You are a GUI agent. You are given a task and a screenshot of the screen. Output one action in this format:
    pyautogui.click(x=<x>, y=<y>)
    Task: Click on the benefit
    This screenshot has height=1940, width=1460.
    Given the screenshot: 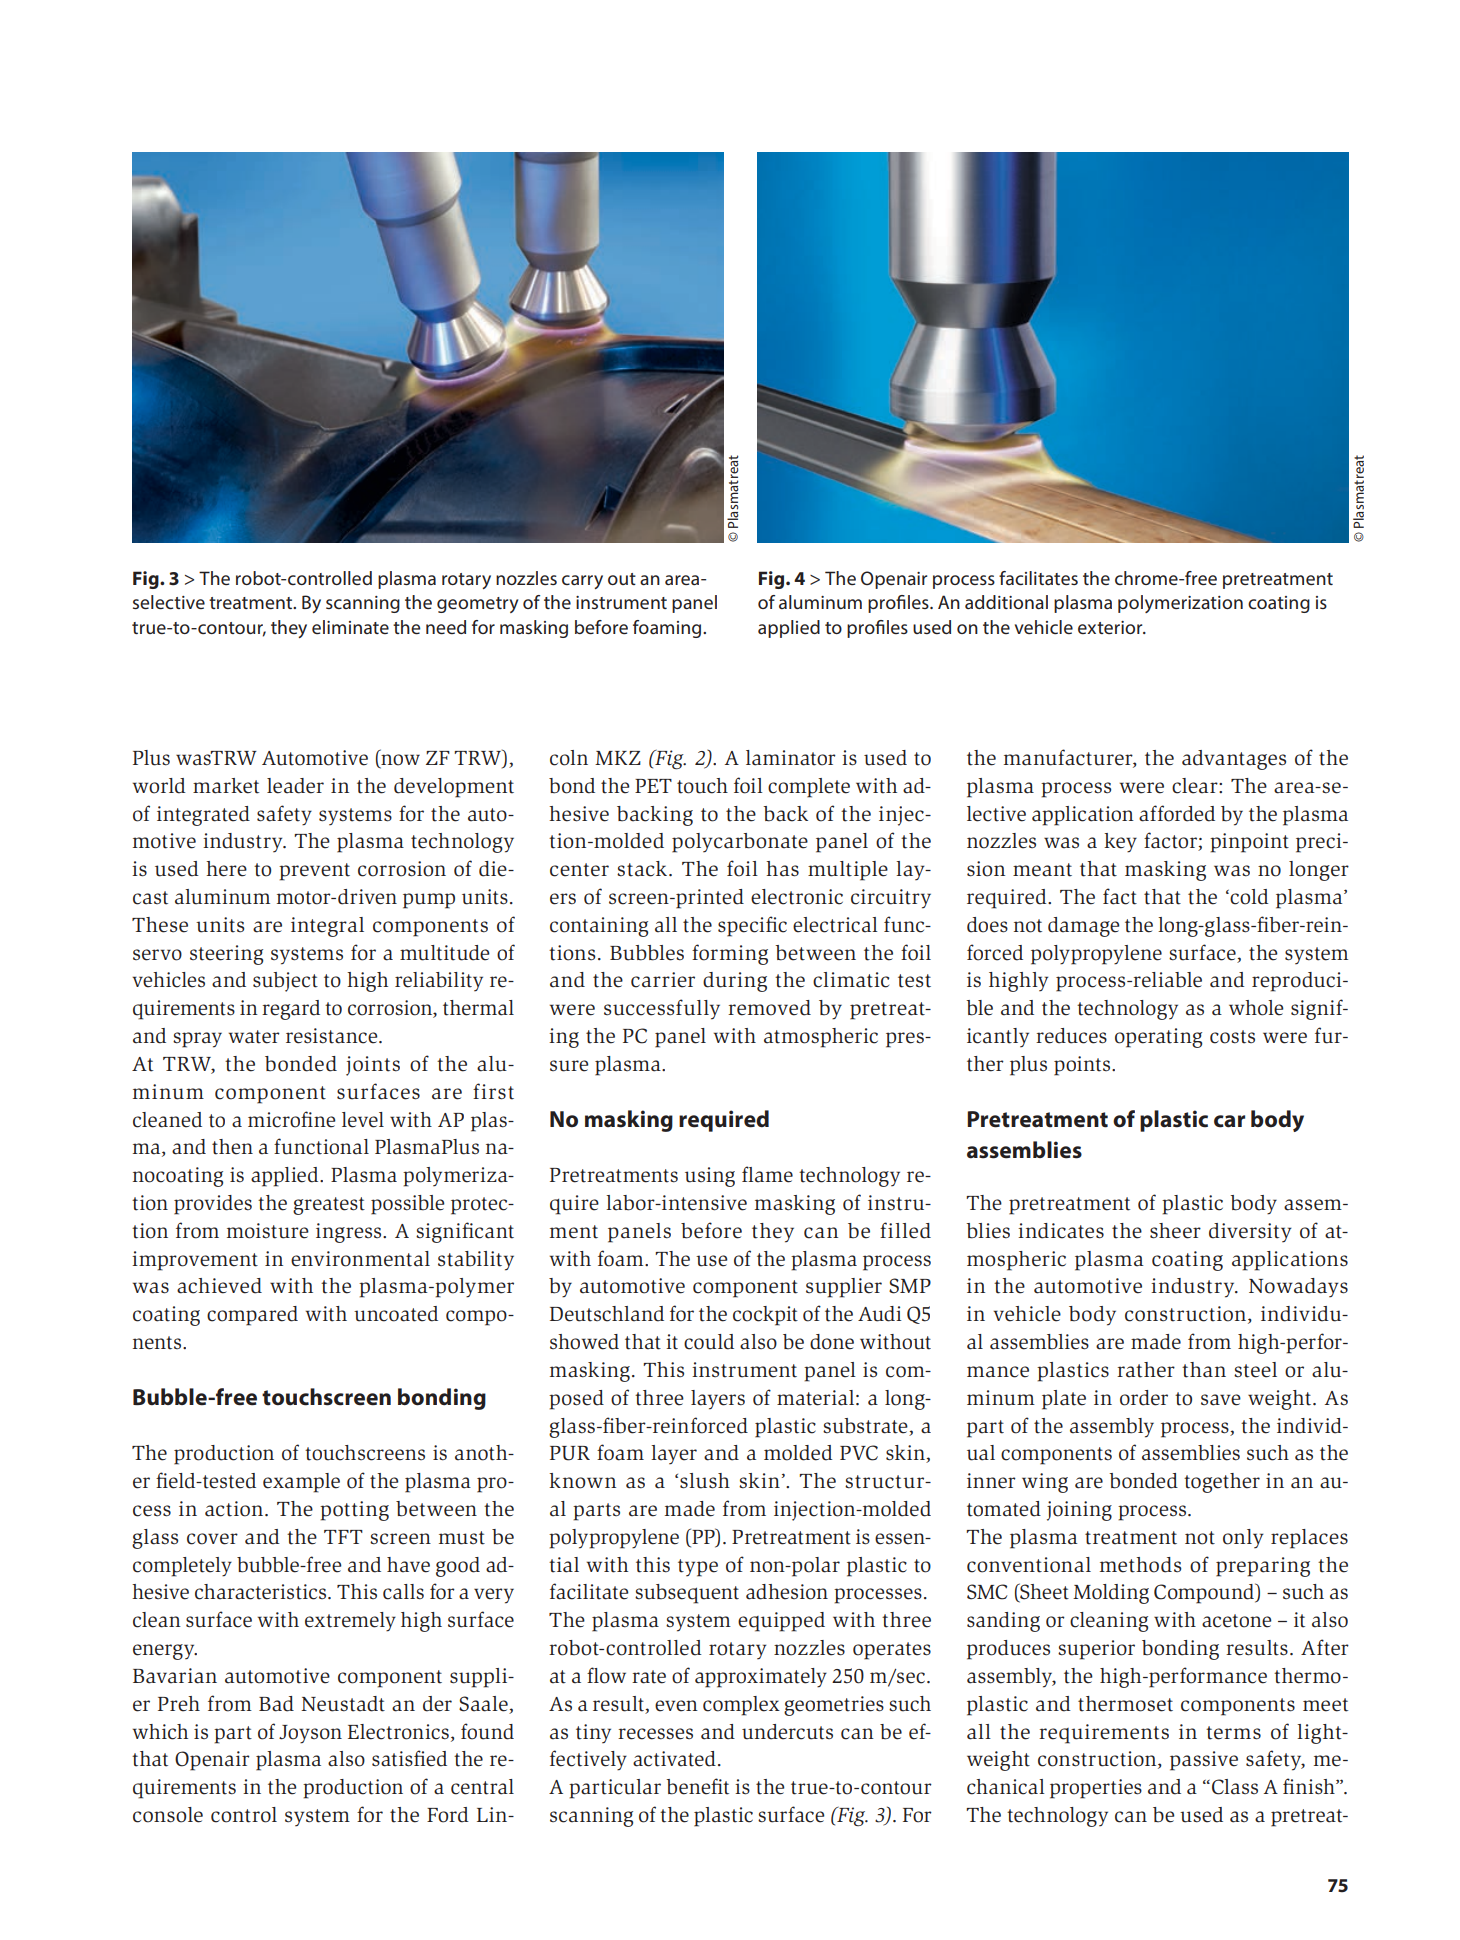 What is the action you would take?
    pyautogui.click(x=697, y=1786)
